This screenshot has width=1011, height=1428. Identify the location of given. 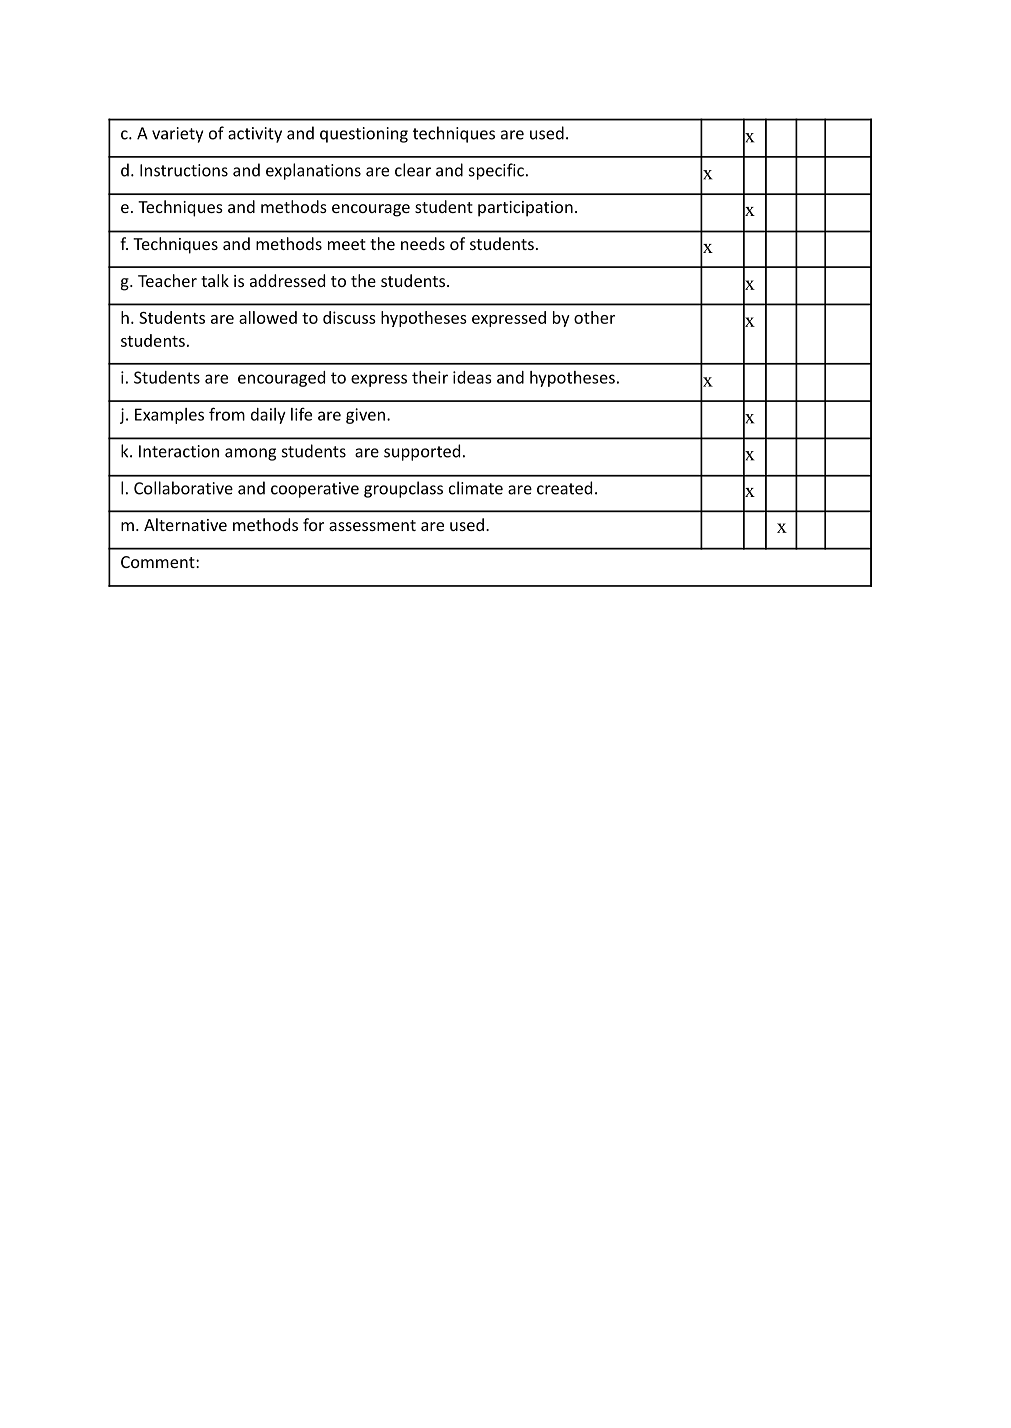
(365, 416).
